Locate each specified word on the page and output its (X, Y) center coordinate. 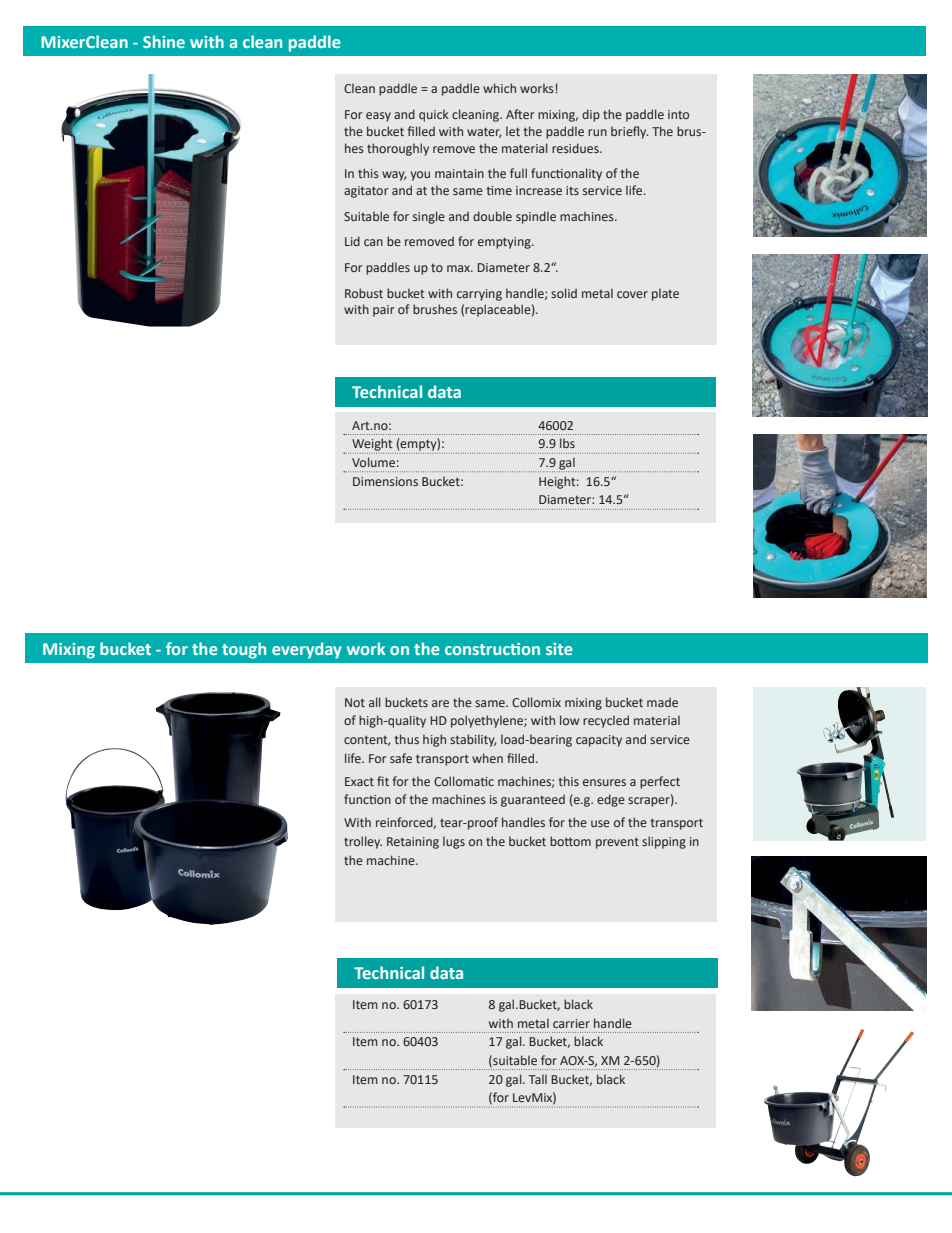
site (559, 649)
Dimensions (385, 481)
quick (434, 115)
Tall (538, 1079)
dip (591, 115)
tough (244, 650)
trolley (363, 842)
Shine (164, 41)
